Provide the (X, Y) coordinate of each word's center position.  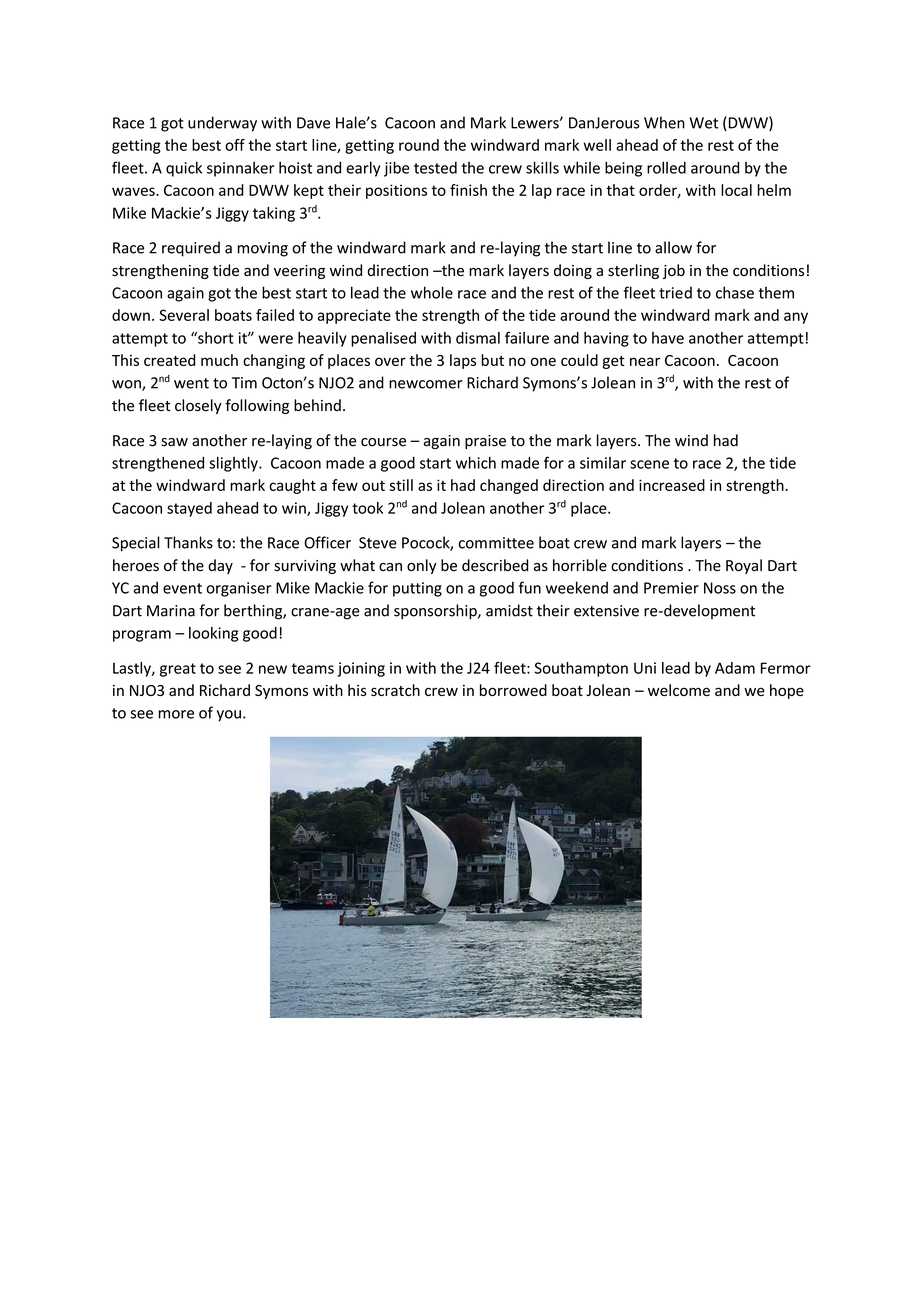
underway (222, 124)
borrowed (513, 690)
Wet (703, 123)
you (229, 716)
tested (435, 167)
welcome (679, 690)
